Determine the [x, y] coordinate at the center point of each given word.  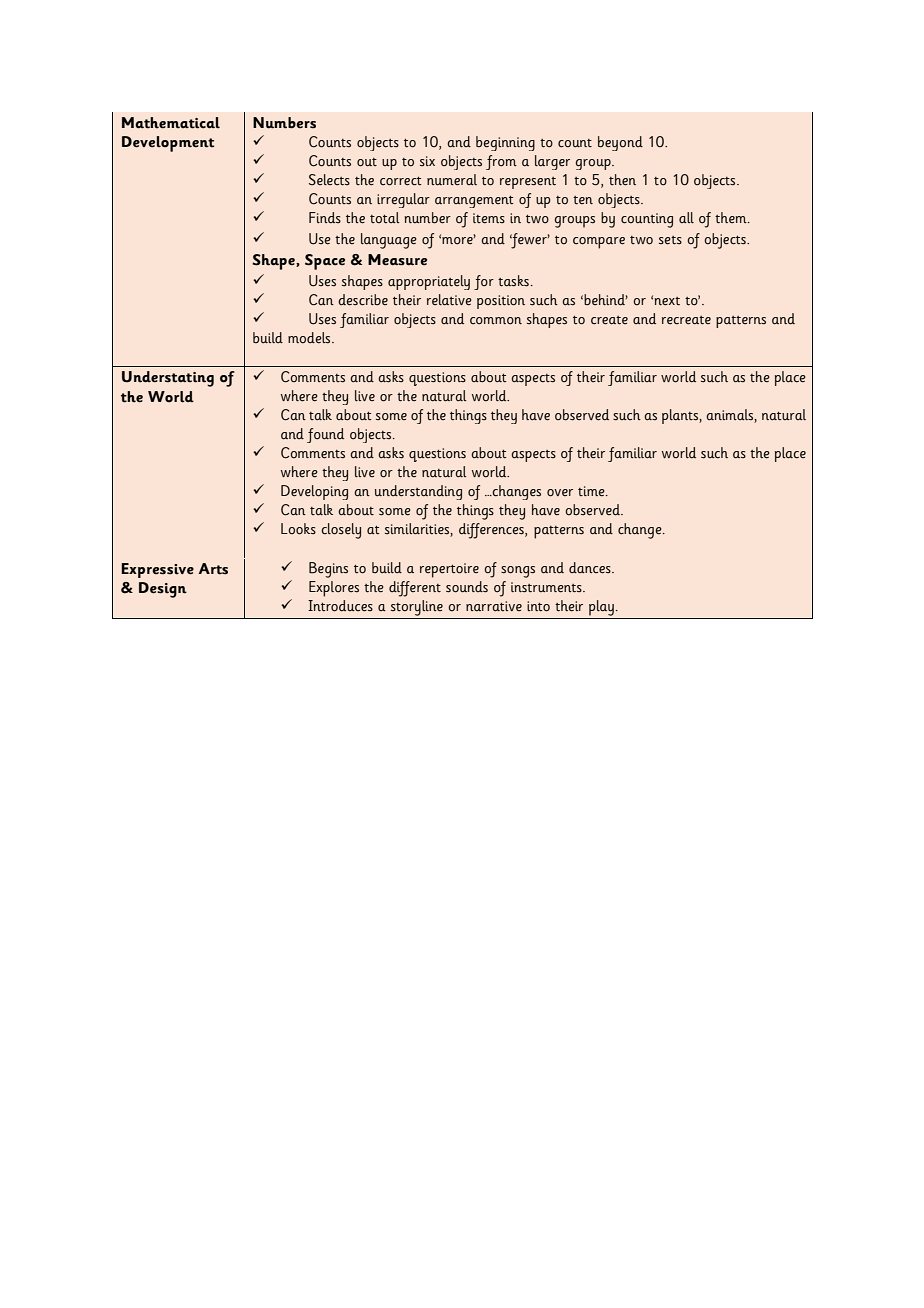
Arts [213, 569]
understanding [418, 492]
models [310, 338]
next [667, 301]
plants [681, 416]
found [325, 435]
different [415, 589]
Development [168, 144]
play [601, 608]
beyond [620, 143]
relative [449, 300]
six [427, 161]
